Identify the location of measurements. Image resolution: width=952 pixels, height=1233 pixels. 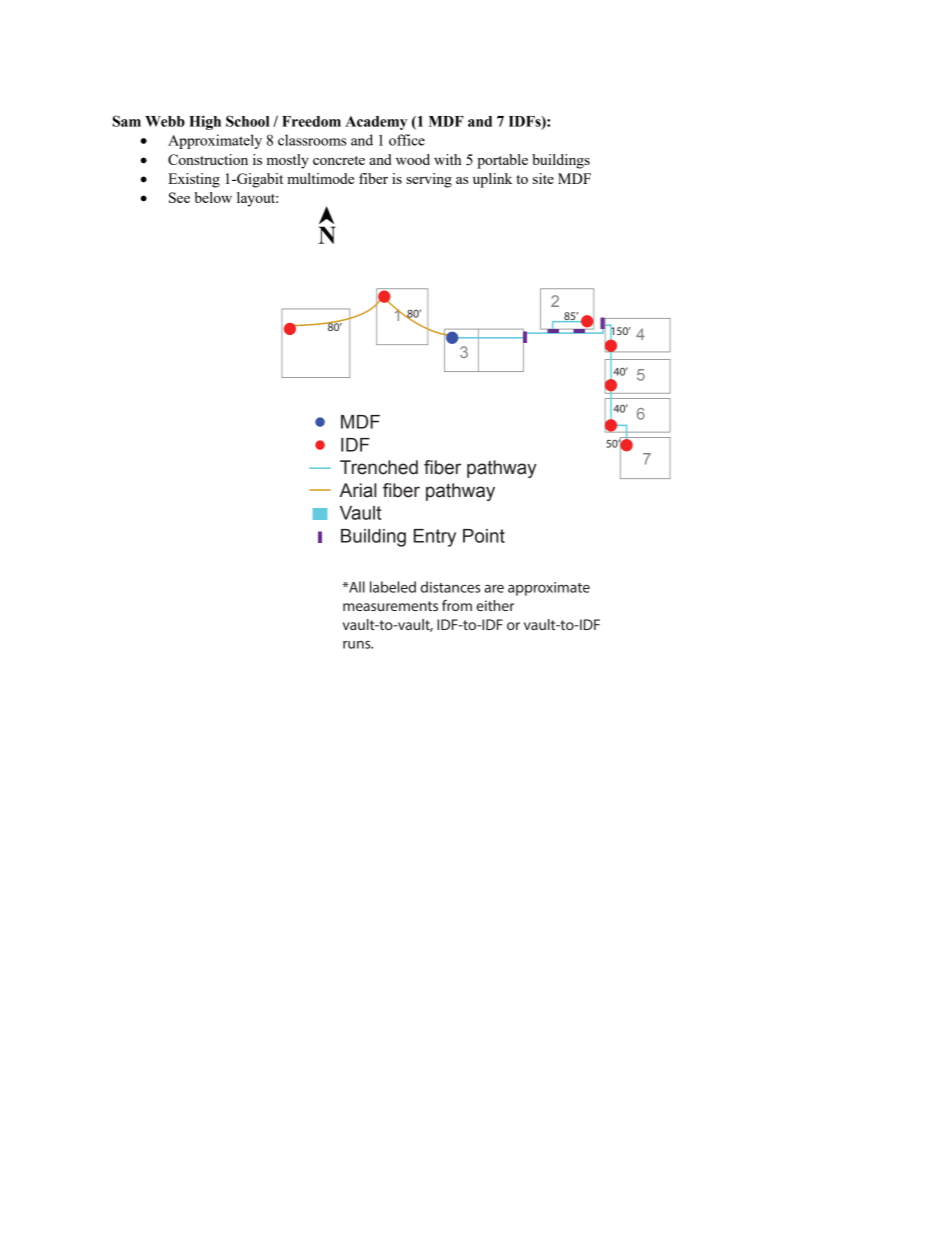
(390, 606).
